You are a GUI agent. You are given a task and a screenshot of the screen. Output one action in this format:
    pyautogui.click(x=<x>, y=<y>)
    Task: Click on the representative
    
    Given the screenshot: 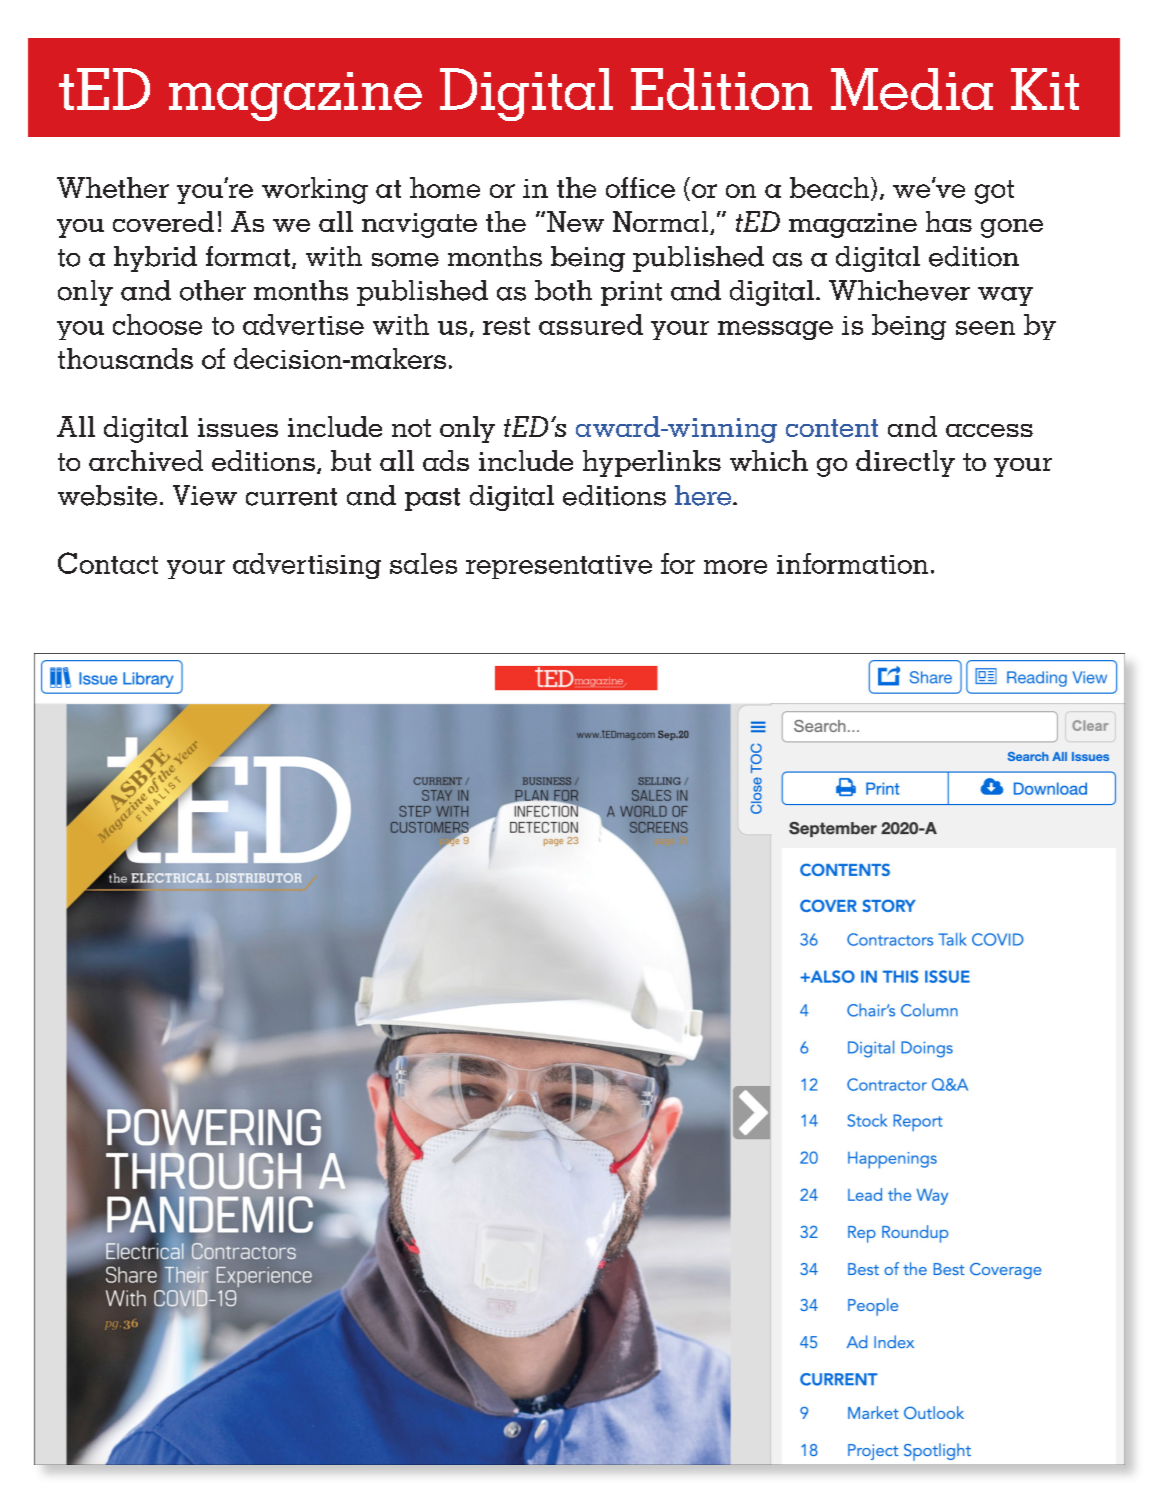 What is the action you would take?
    pyautogui.click(x=559, y=567)
